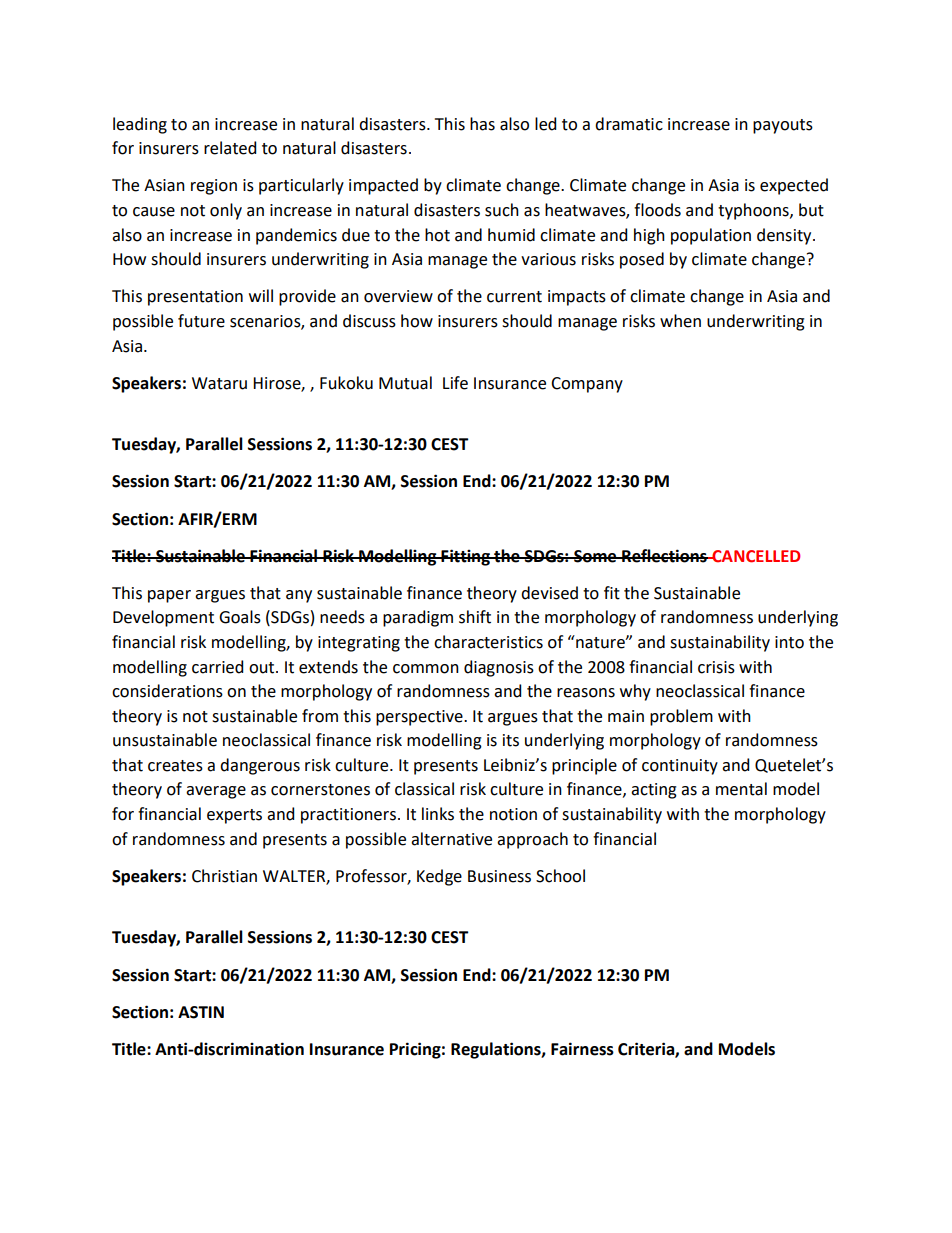 Image resolution: width=952 pixels, height=1233 pixels. Describe the element at coordinates (582, 1049) in the screenshot. I see `Fairness` at that location.
